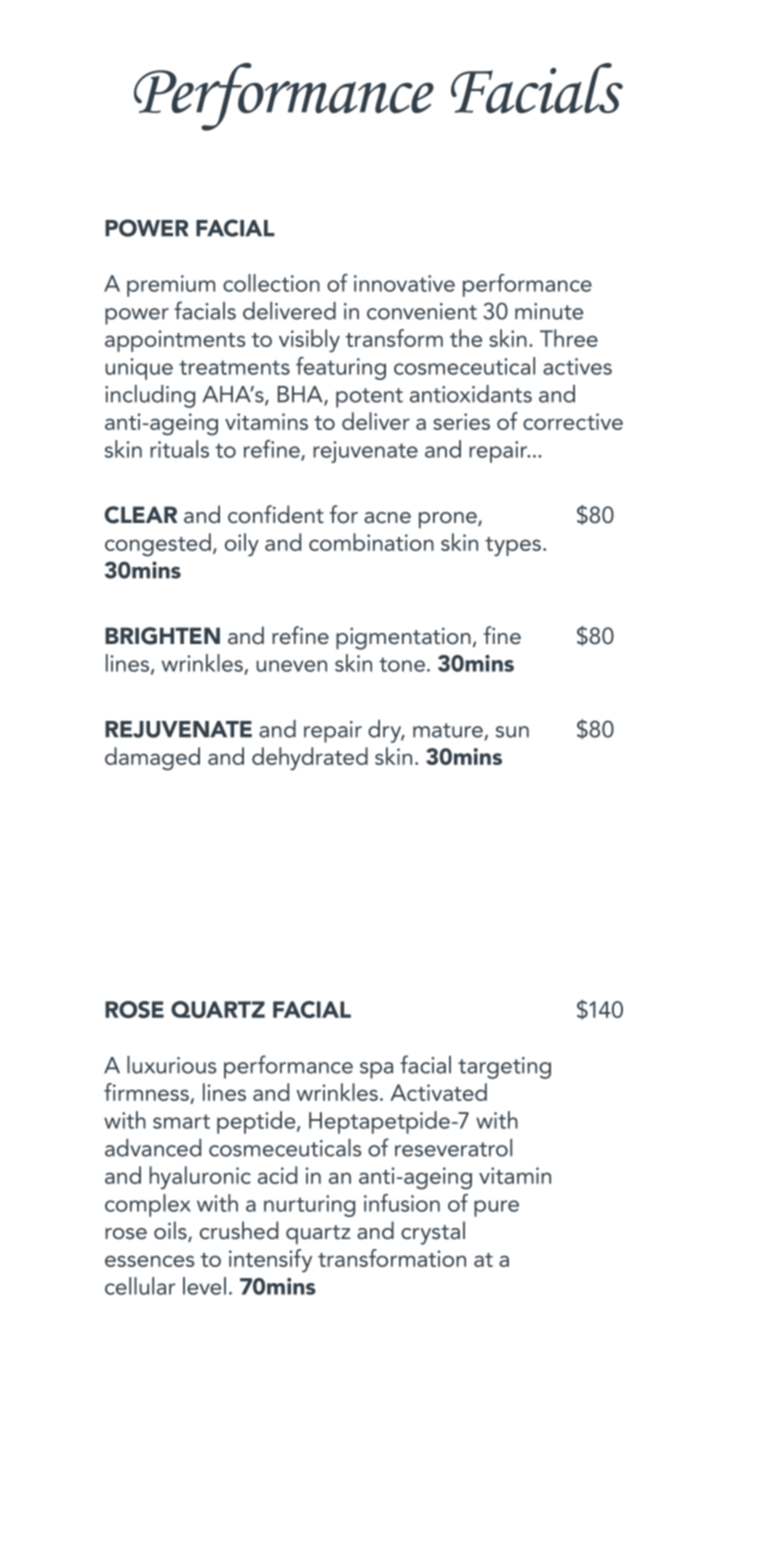 The width and height of the image is (762, 1568). Describe the element at coordinates (204, 1286) in the image. I see `level` at that location.
